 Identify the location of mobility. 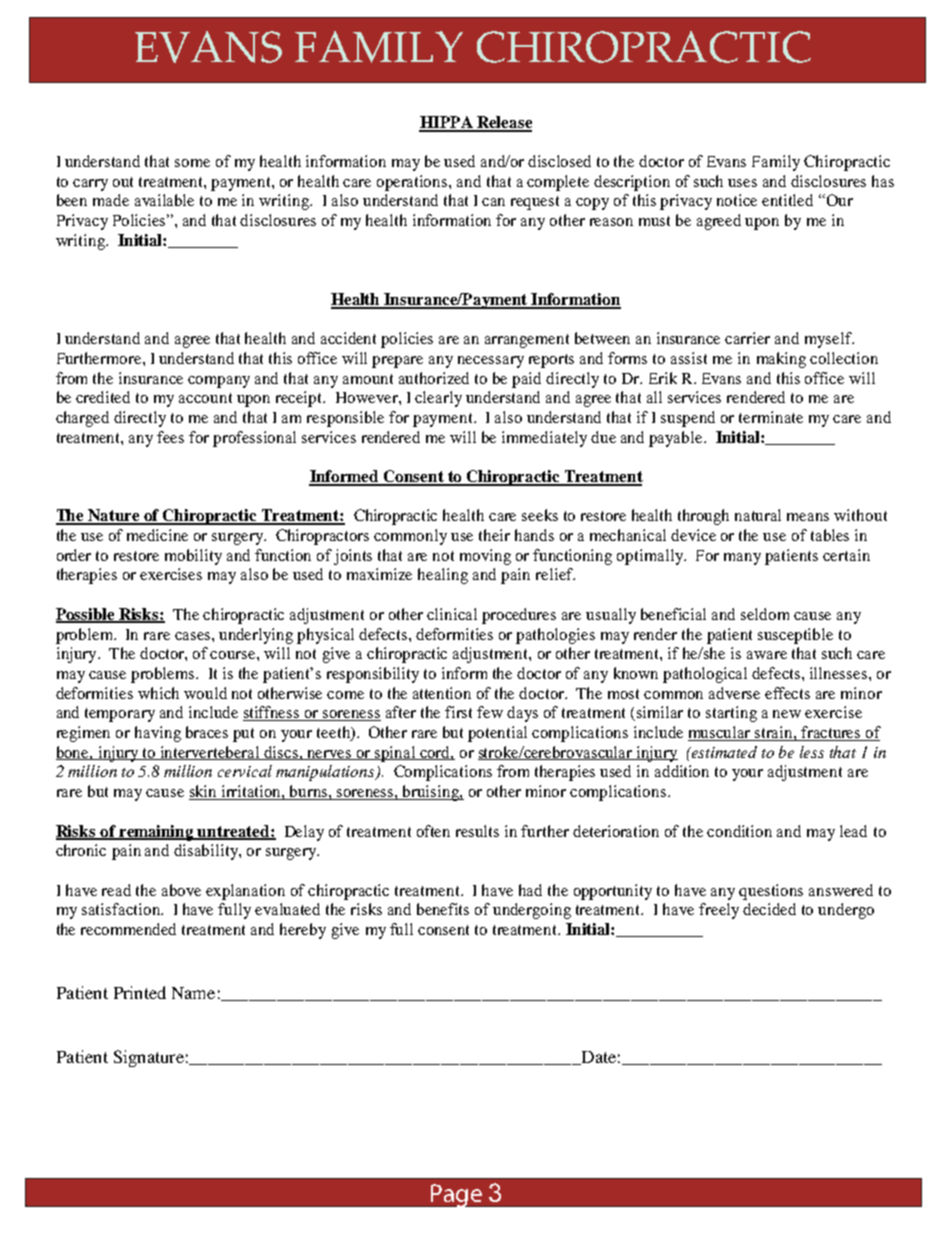
(193, 557).
